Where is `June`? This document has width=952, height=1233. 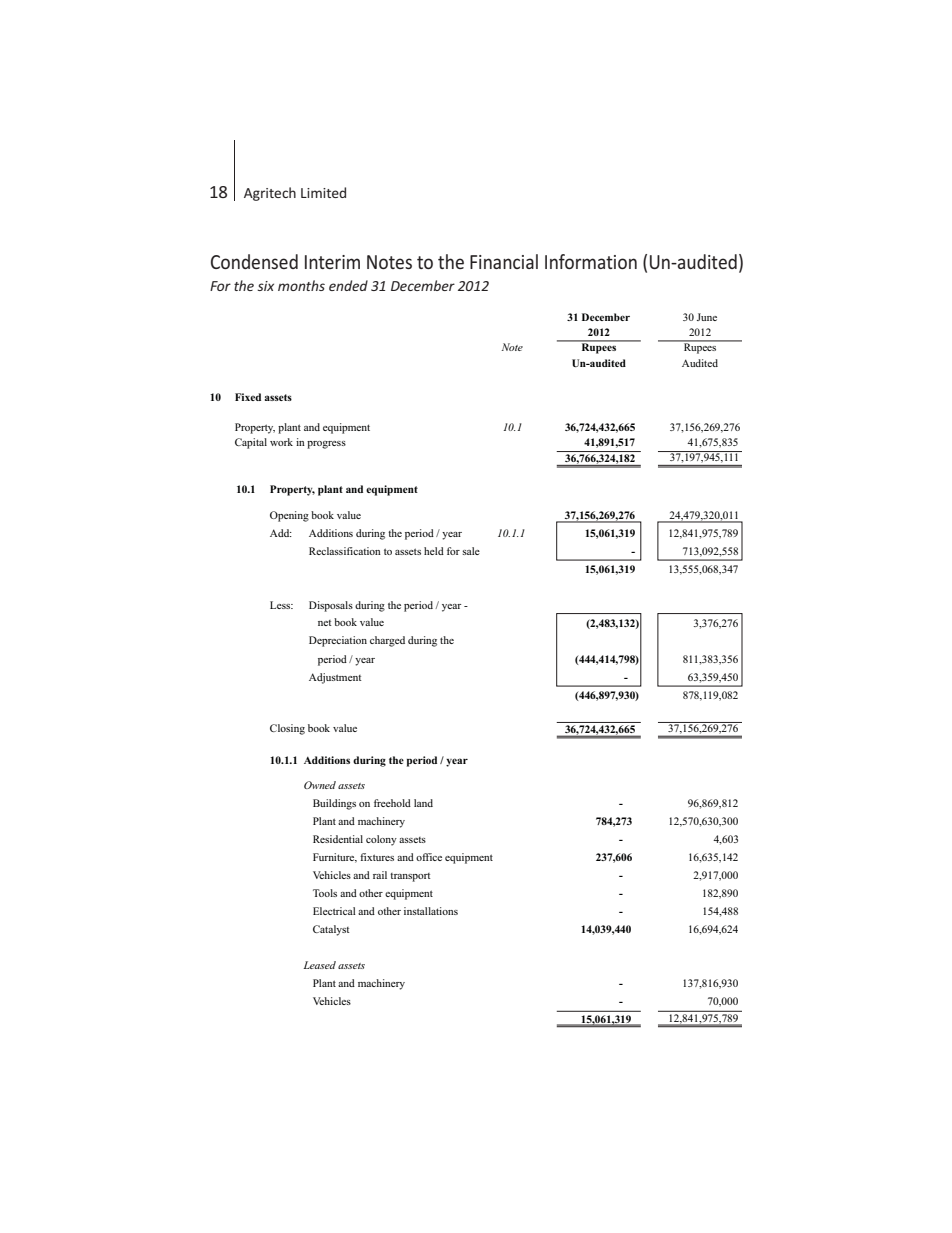
June is located at coordinates (707, 317).
